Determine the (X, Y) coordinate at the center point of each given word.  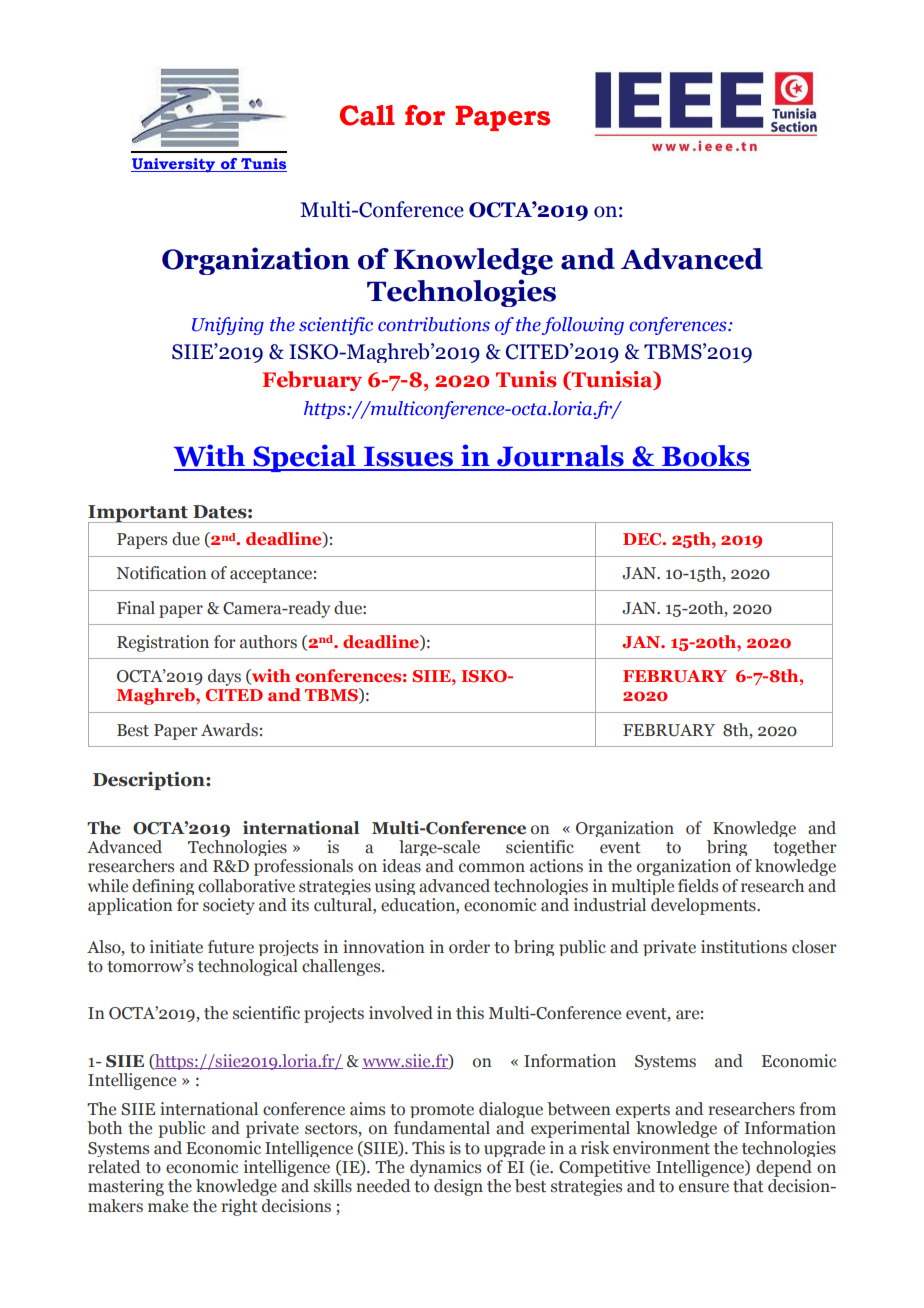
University (174, 165)
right (239, 1207)
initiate (176, 947)
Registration (163, 643)
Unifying (228, 326)
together (805, 848)
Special (304, 458)
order (469, 947)
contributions (434, 324)
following (583, 326)
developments (704, 906)
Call (367, 115)
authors (268, 642)
